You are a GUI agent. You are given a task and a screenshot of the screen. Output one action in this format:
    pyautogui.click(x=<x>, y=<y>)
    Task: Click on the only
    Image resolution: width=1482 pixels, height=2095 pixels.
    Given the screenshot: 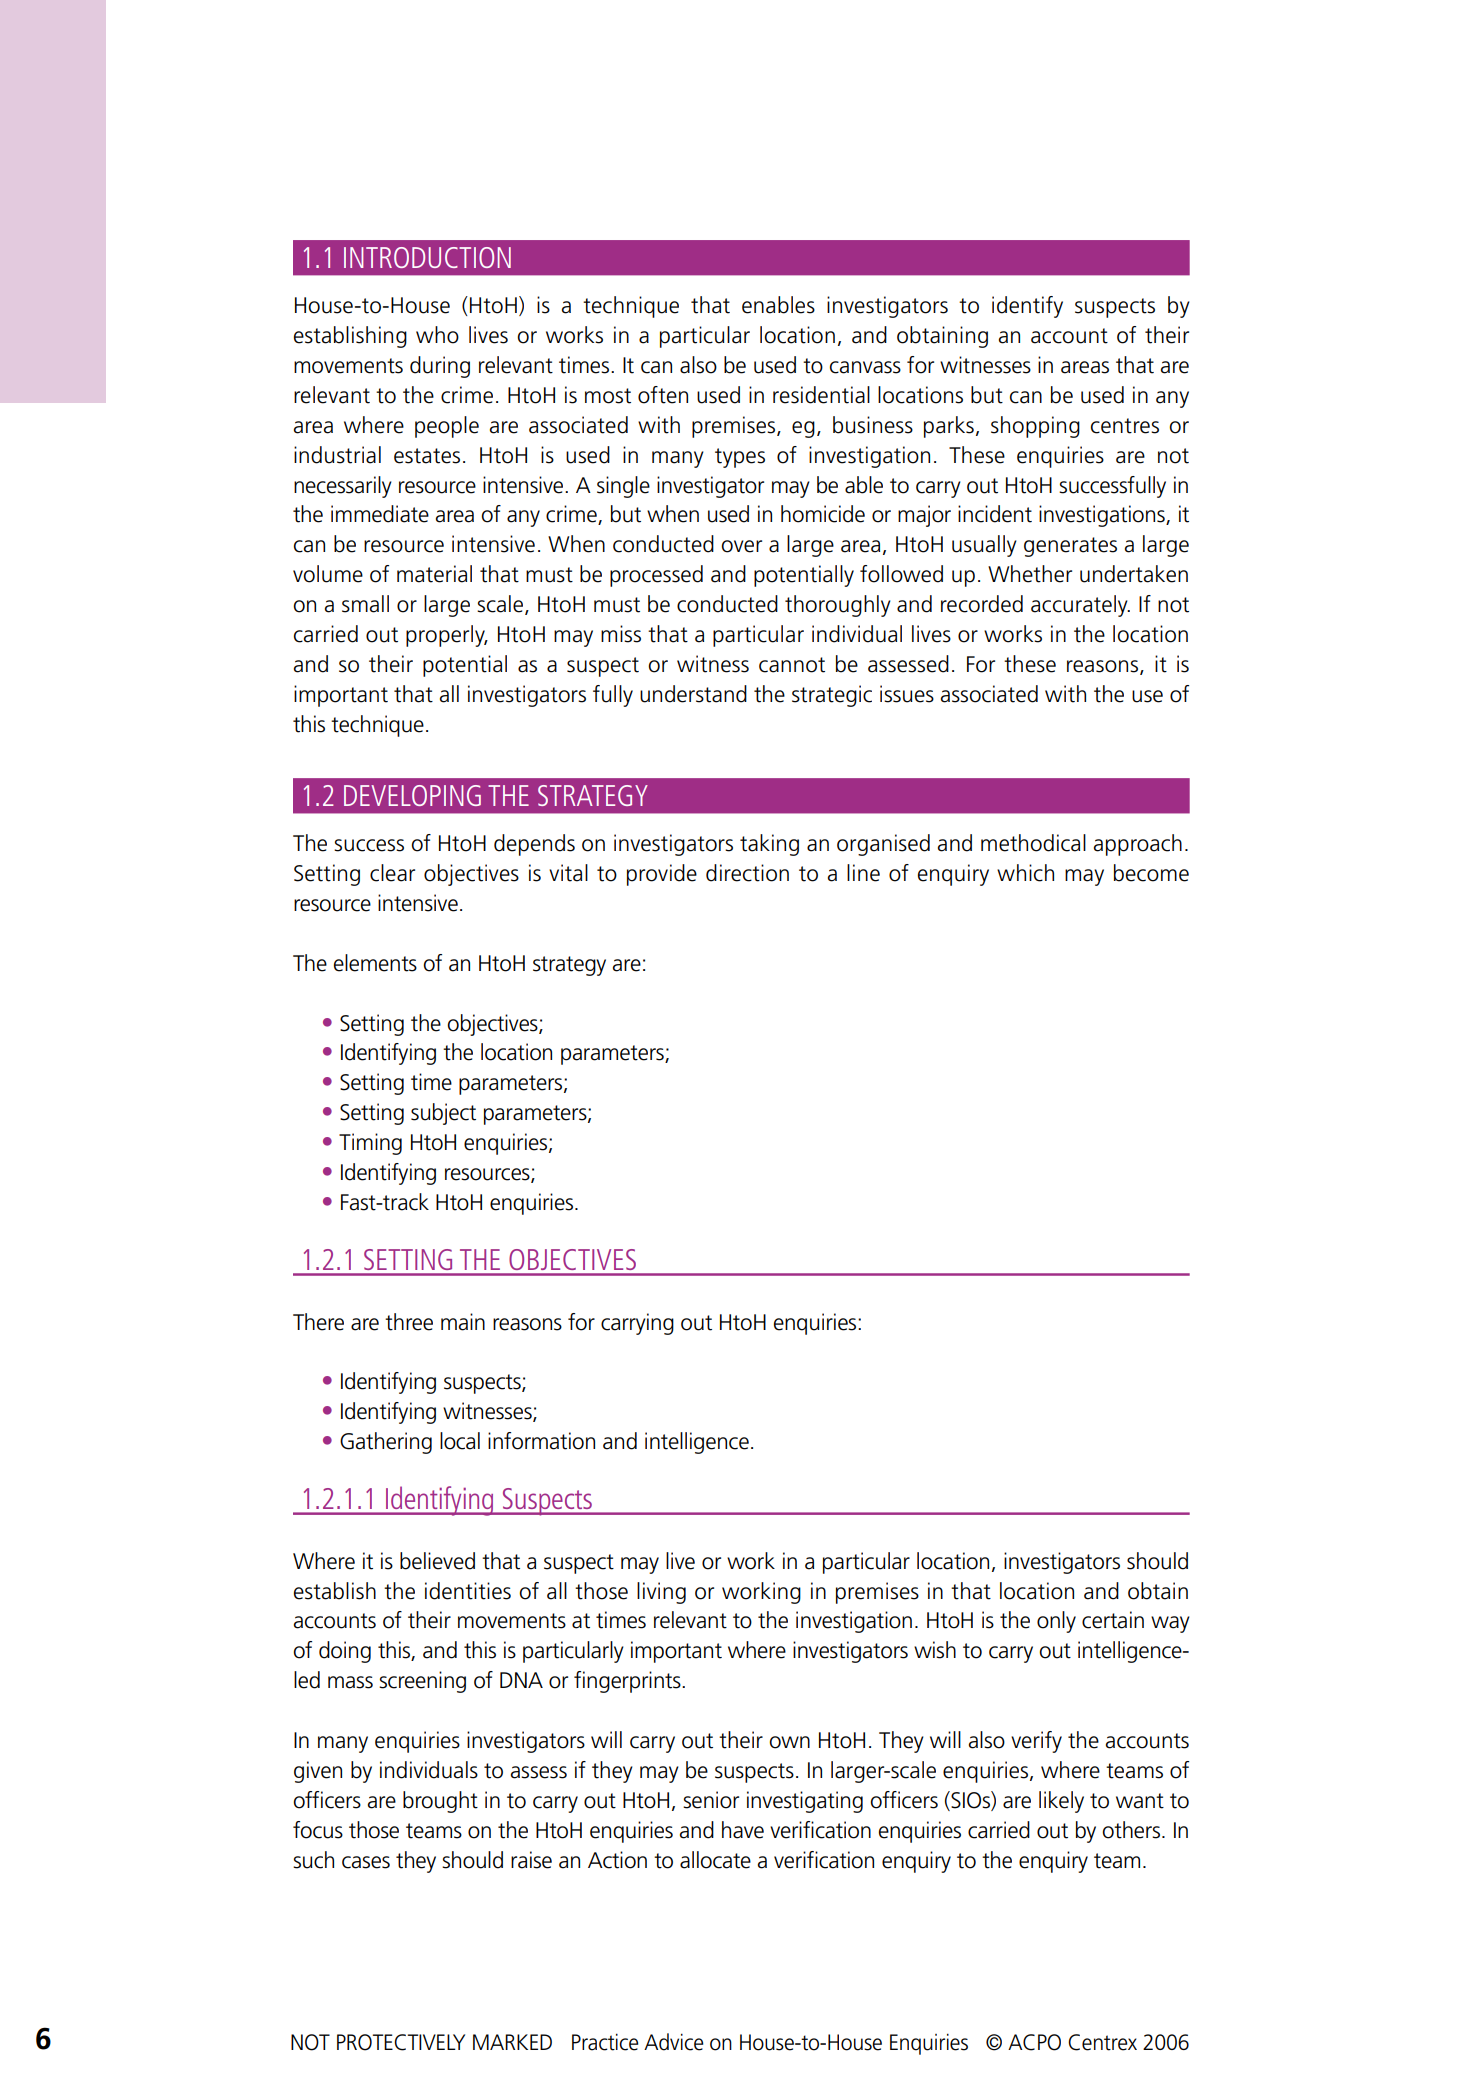 What is the action you would take?
    pyautogui.click(x=1056, y=1622)
